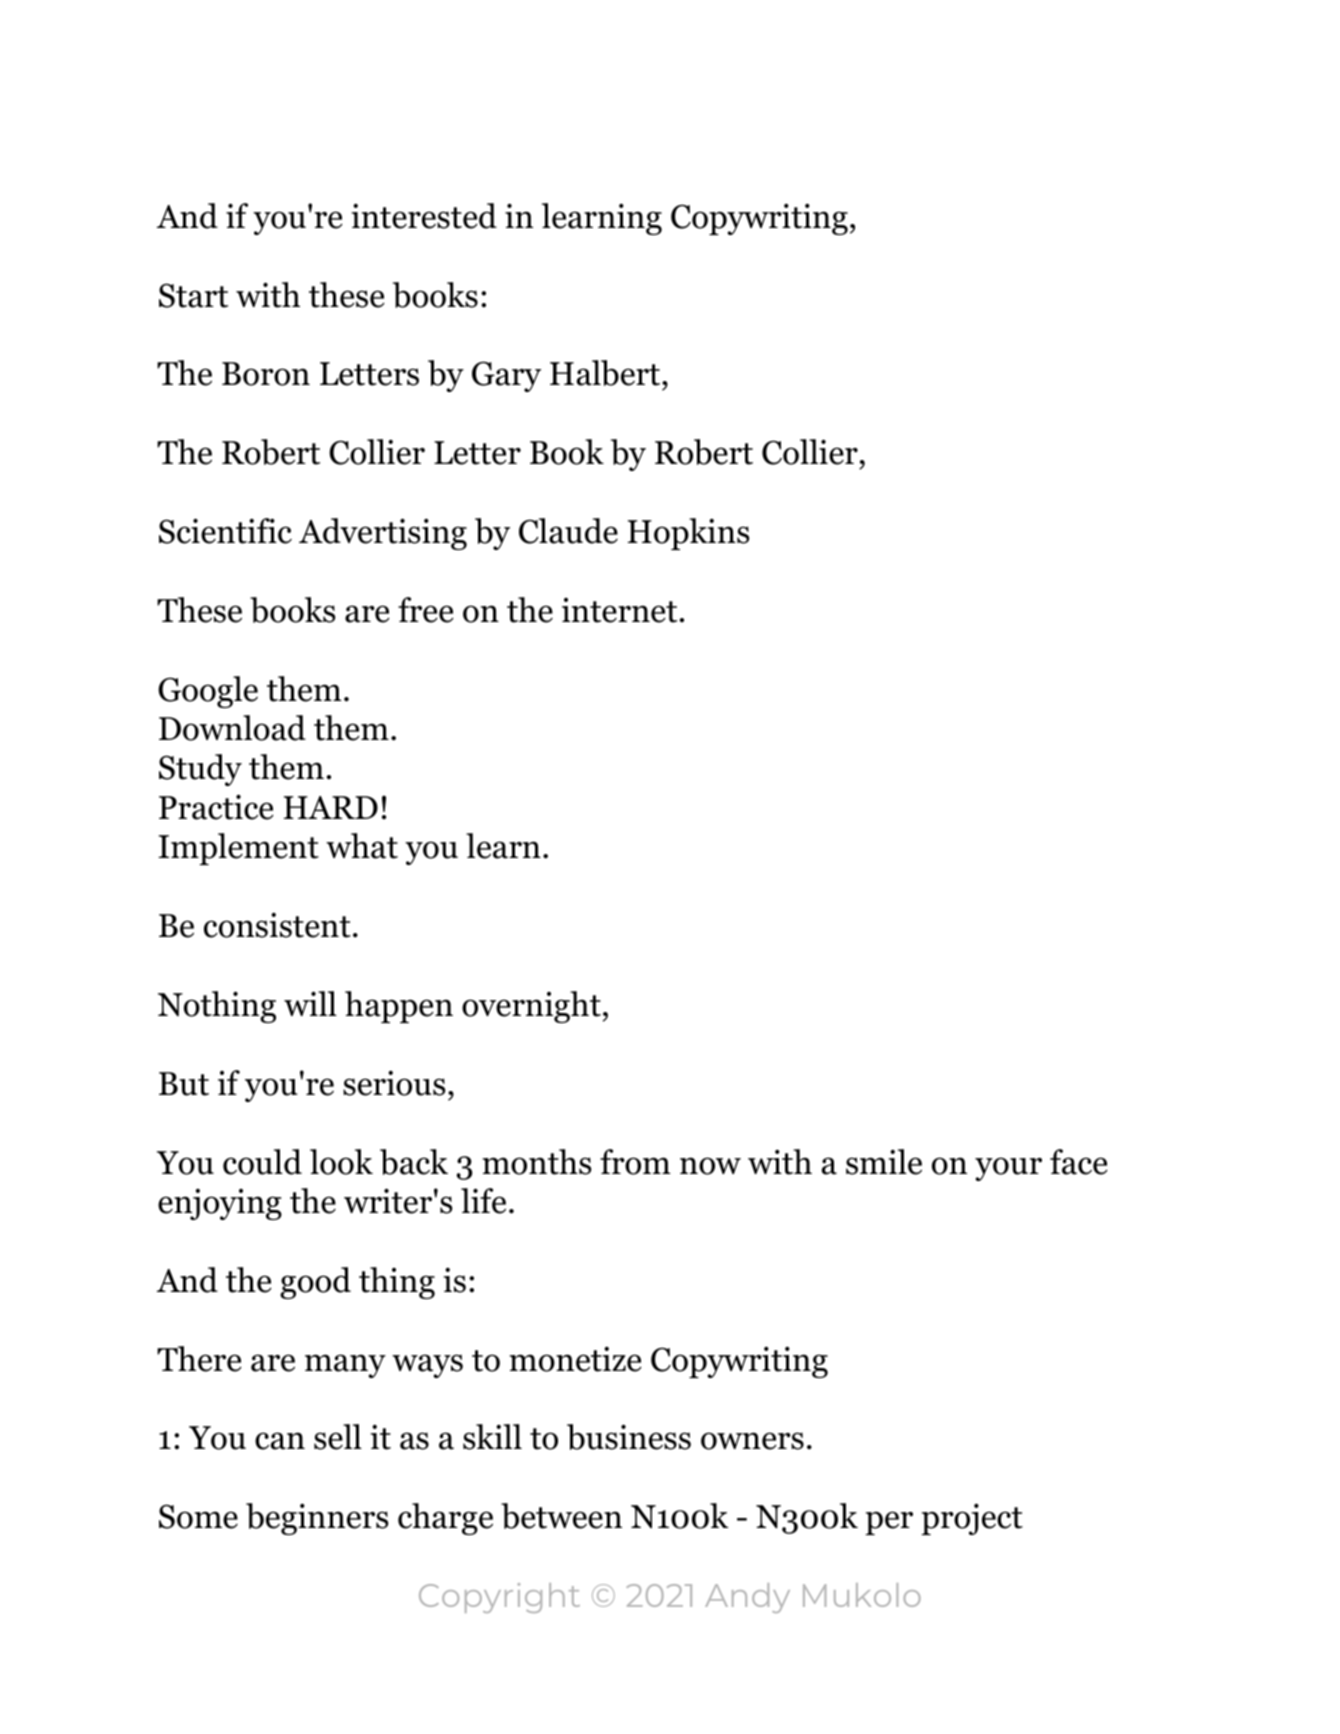 The height and width of the screenshot is (1734, 1340). What do you see at coordinates (531, 1007) in the screenshot?
I see `overnight` at bounding box center [531, 1007].
